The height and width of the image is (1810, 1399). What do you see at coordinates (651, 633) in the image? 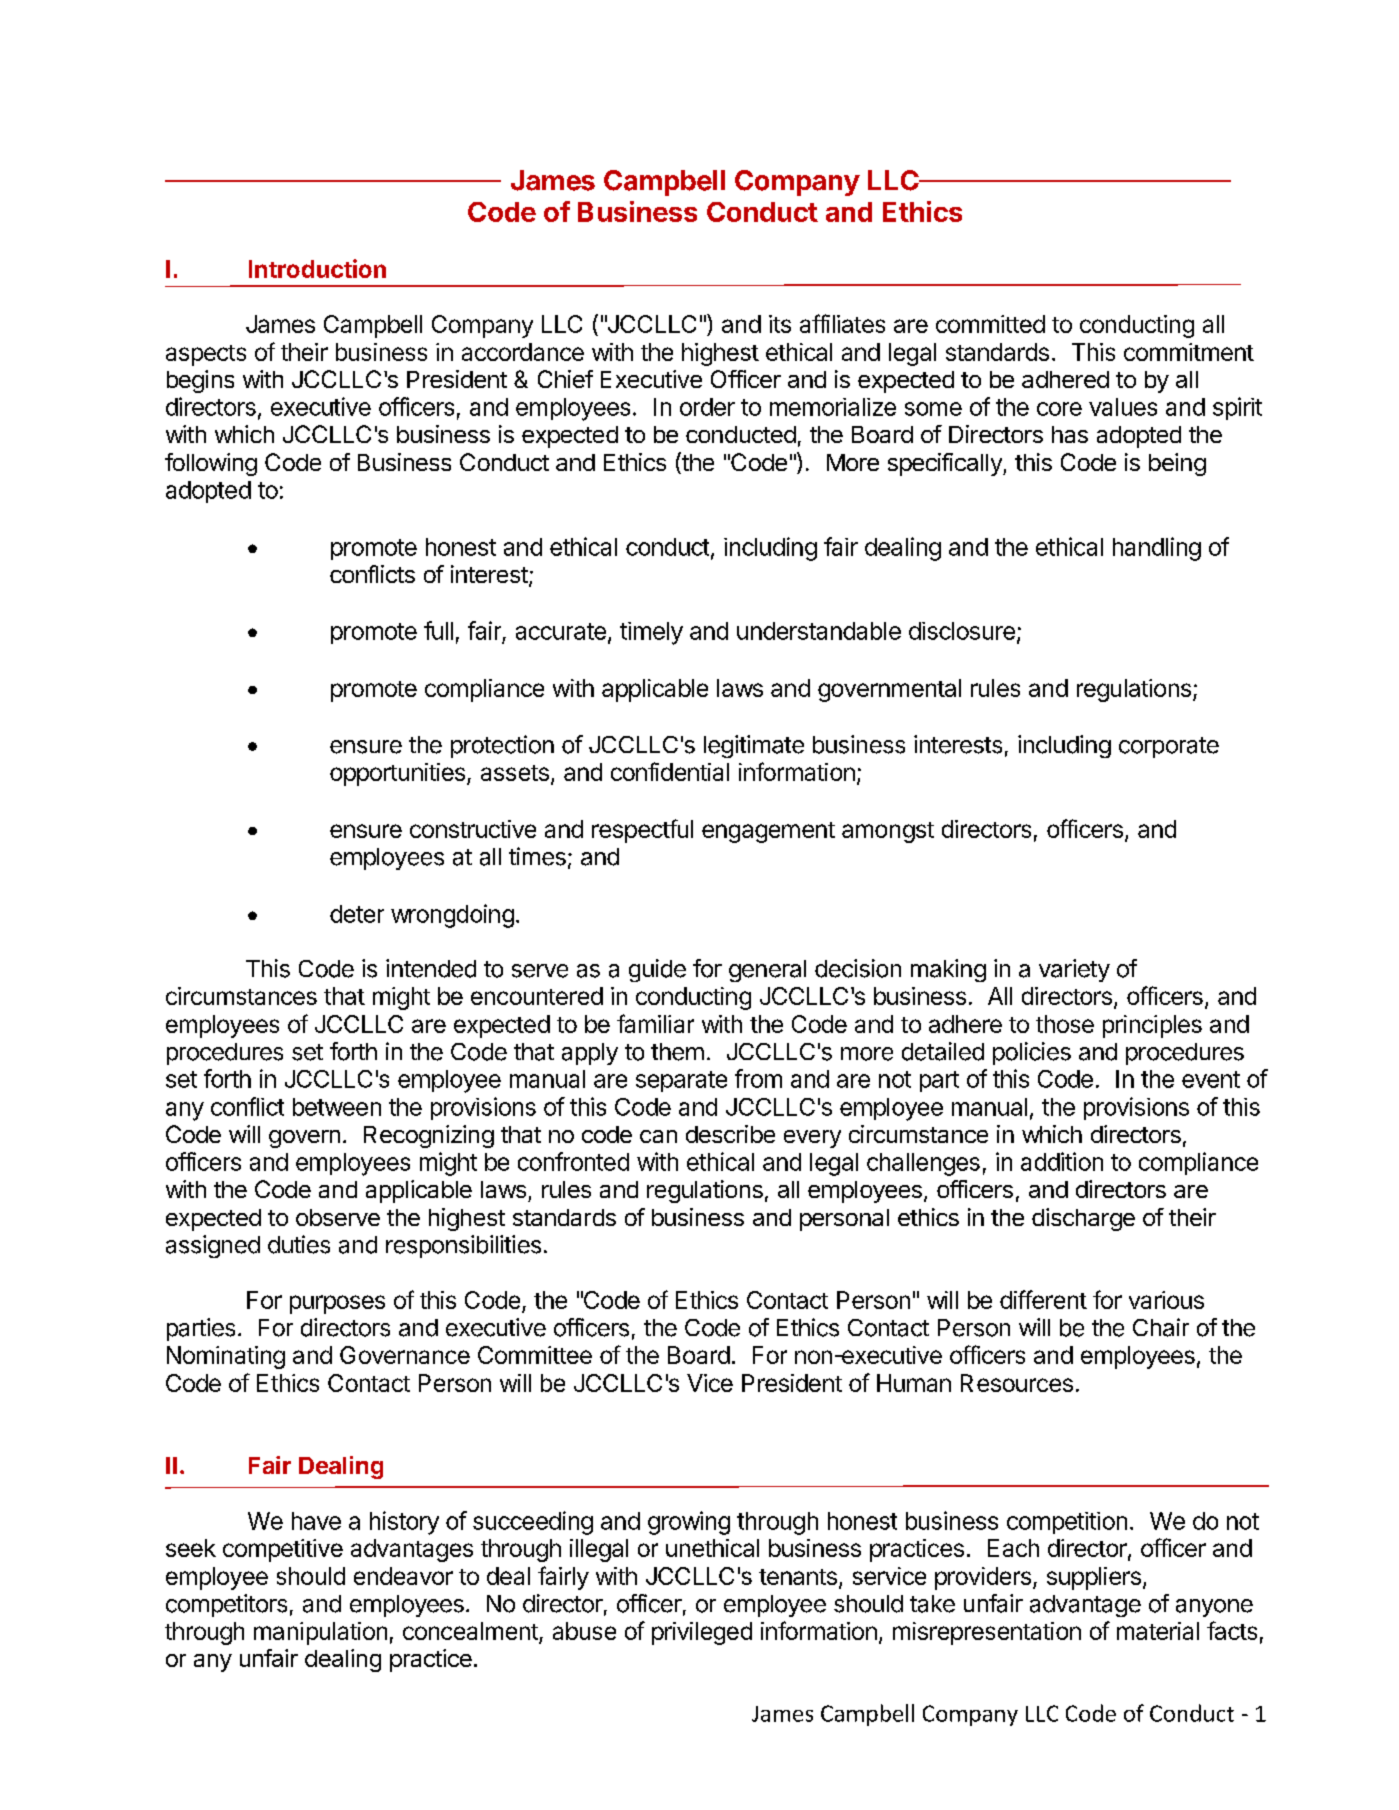
I see `timely` at bounding box center [651, 633].
